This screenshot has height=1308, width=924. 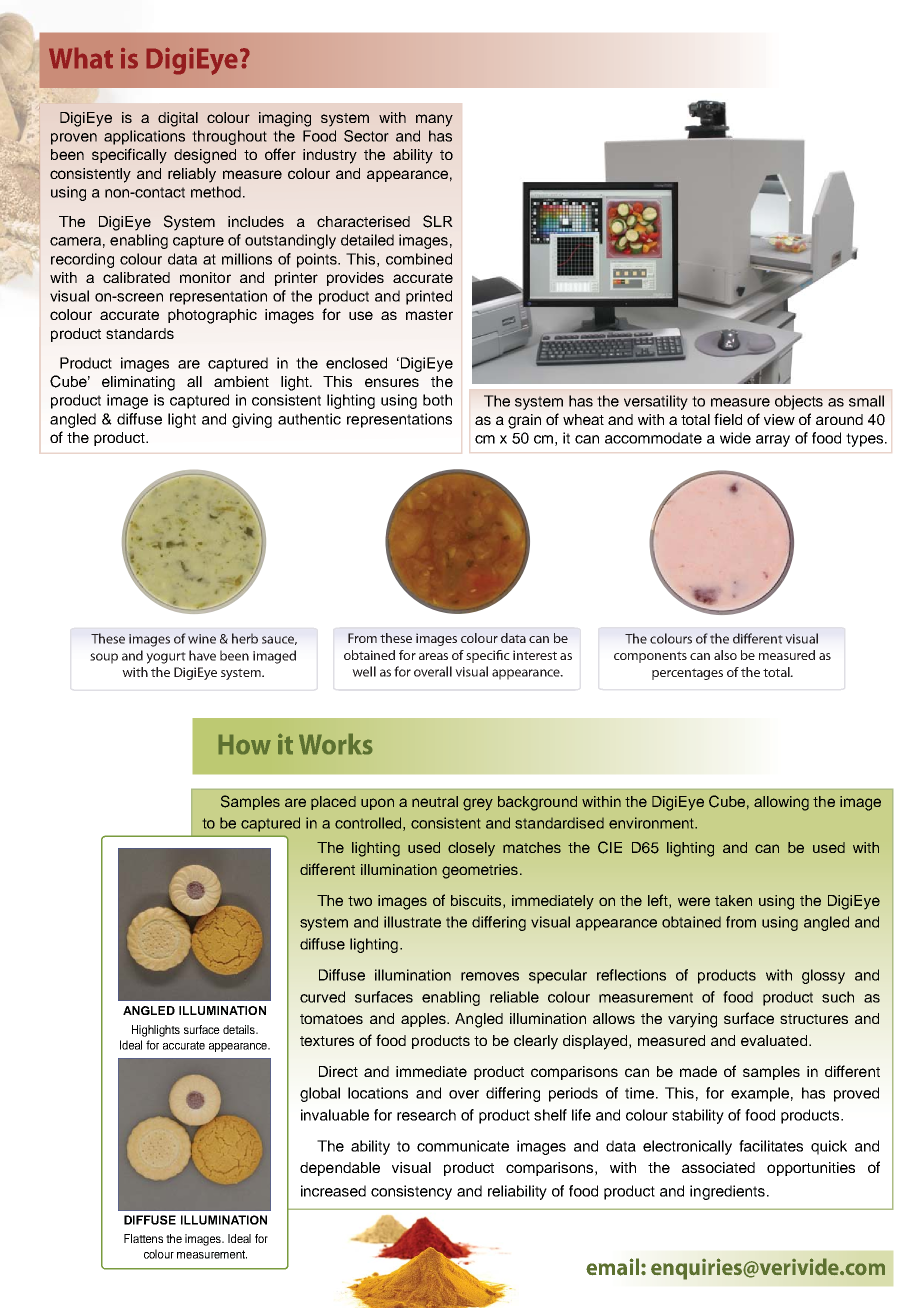 I want to click on ingredients, so click(x=729, y=1192).
